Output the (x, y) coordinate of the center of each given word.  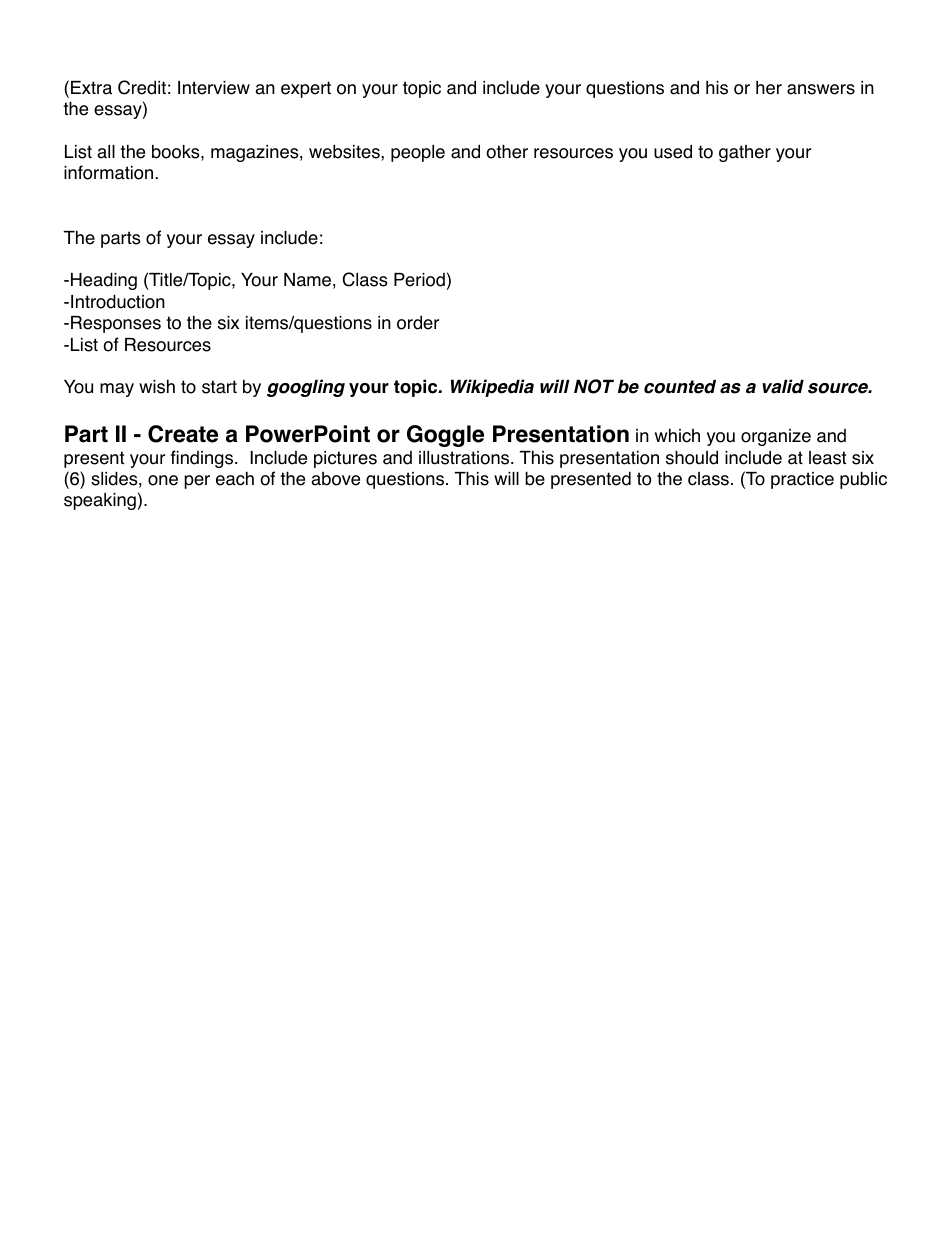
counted (680, 387)
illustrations (465, 458)
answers (821, 89)
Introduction (118, 301)
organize (776, 437)
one (163, 480)
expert (306, 89)
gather (745, 153)
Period (419, 280)
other (507, 151)
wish (157, 386)
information (108, 172)
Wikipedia (492, 388)
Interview (214, 88)
